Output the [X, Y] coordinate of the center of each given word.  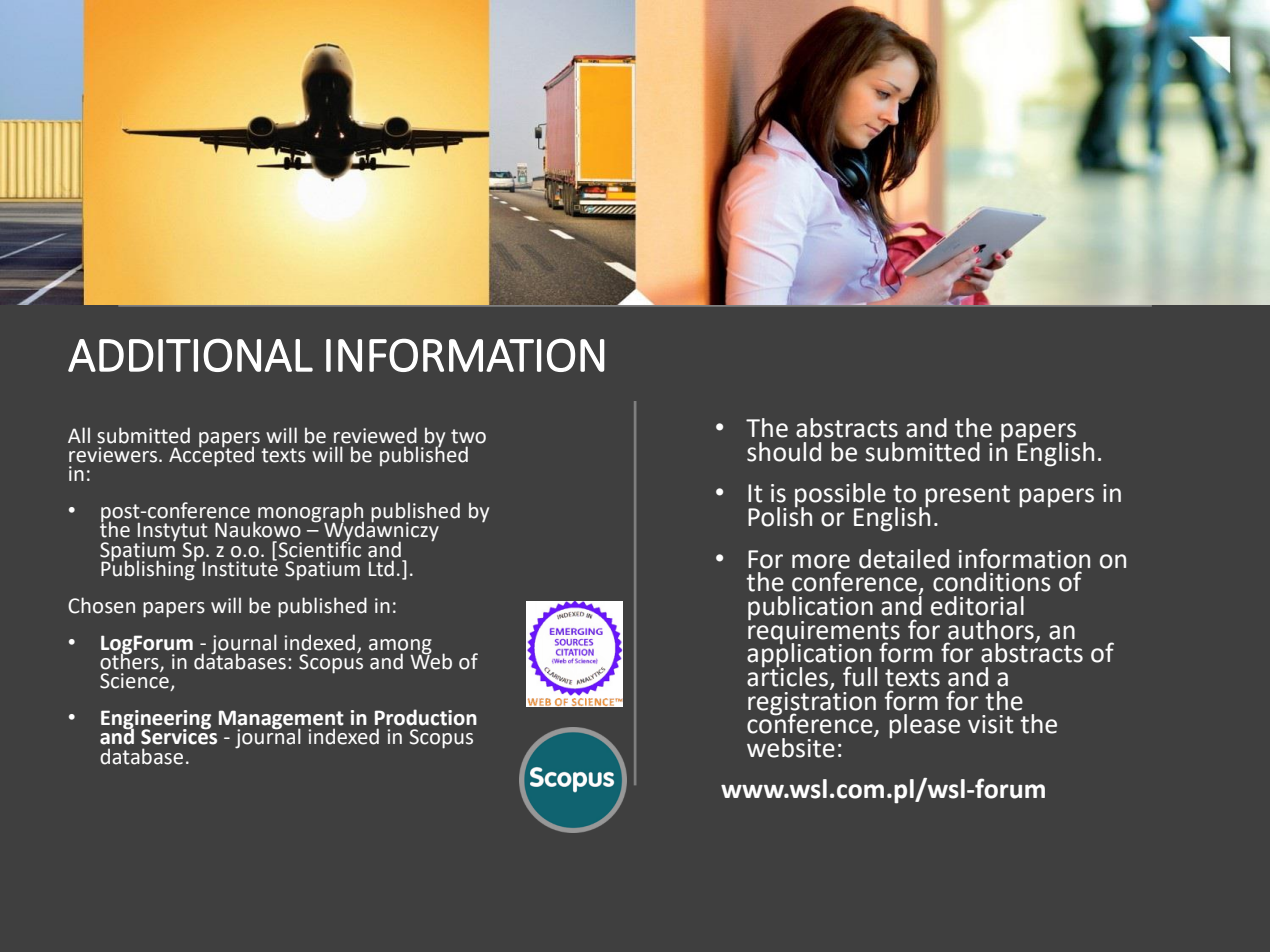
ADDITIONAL [190, 355]
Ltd [381, 568]
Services [179, 736]
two [468, 436]
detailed [904, 559]
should [784, 452]
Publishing [149, 569]
